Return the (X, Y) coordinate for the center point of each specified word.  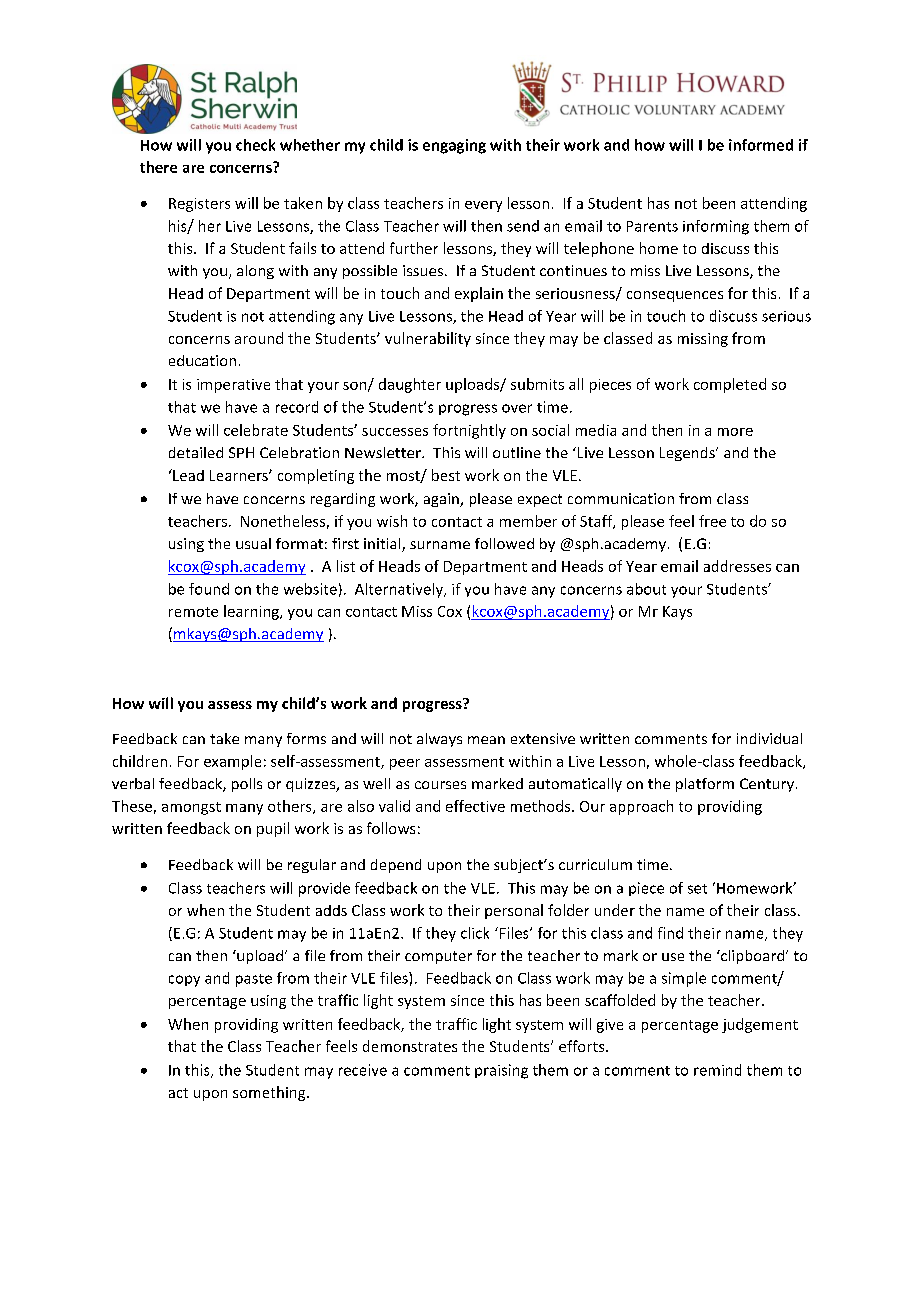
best (446, 475)
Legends (688, 454)
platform (705, 785)
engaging (454, 146)
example (232, 762)
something (270, 1093)
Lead (187, 475)
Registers (199, 205)
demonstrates (410, 1046)
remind (717, 1070)
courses (440, 785)
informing (716, 227)
